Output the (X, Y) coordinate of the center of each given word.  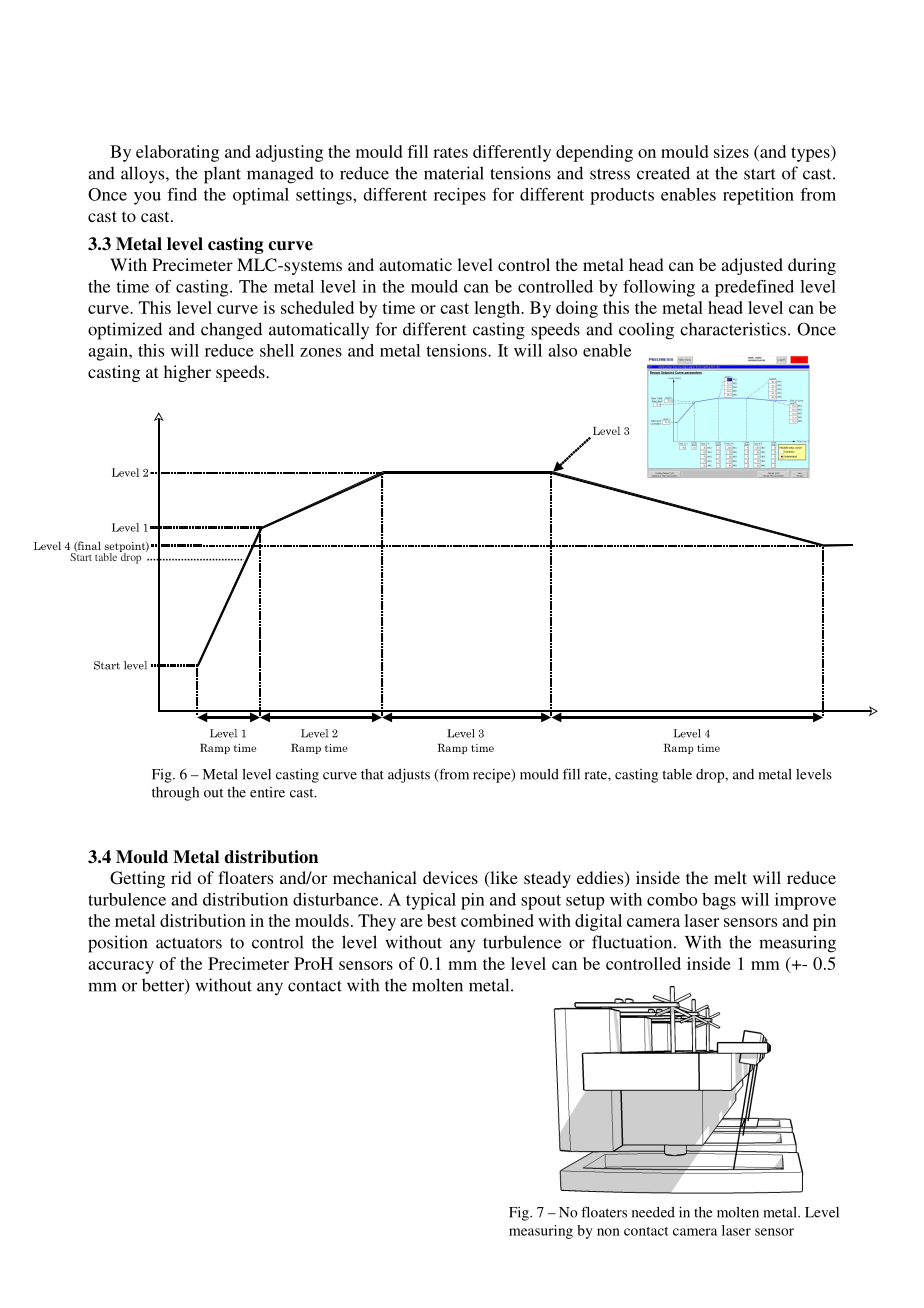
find (182, 194)
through (175, 794)
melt (730, 877)
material (454, 173)
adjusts (409, 775)
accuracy (121, 967)
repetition (758, 196)
